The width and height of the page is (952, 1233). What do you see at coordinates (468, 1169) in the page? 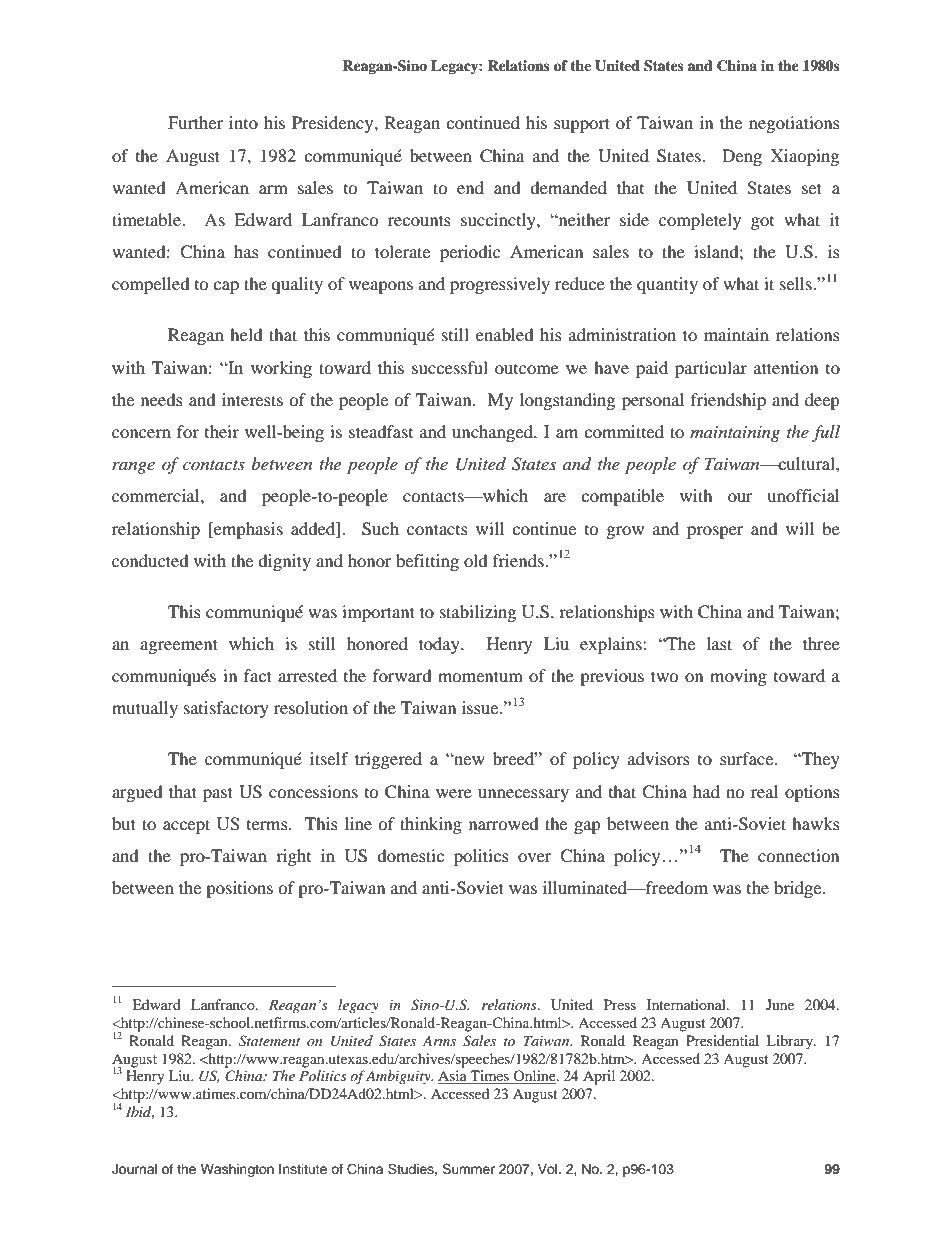
I see `Summer` at bounding box center [468, 1169].
